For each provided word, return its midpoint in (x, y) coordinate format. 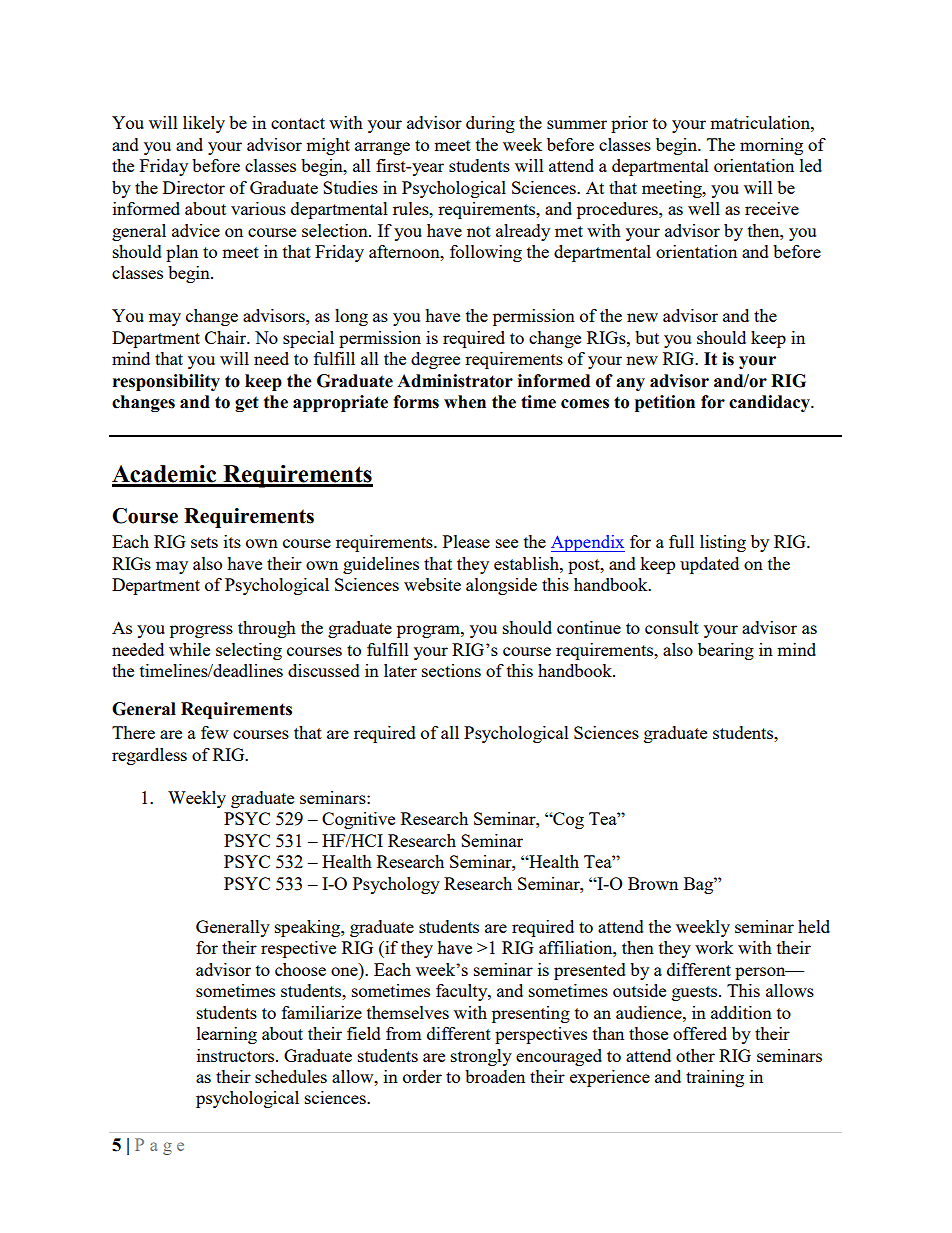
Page (159, 1146)
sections (451, 670)
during (490, 124)
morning (771, 146)
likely (204, 124)
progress (201, 631)
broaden (495, 1076)
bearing (726, 651)
